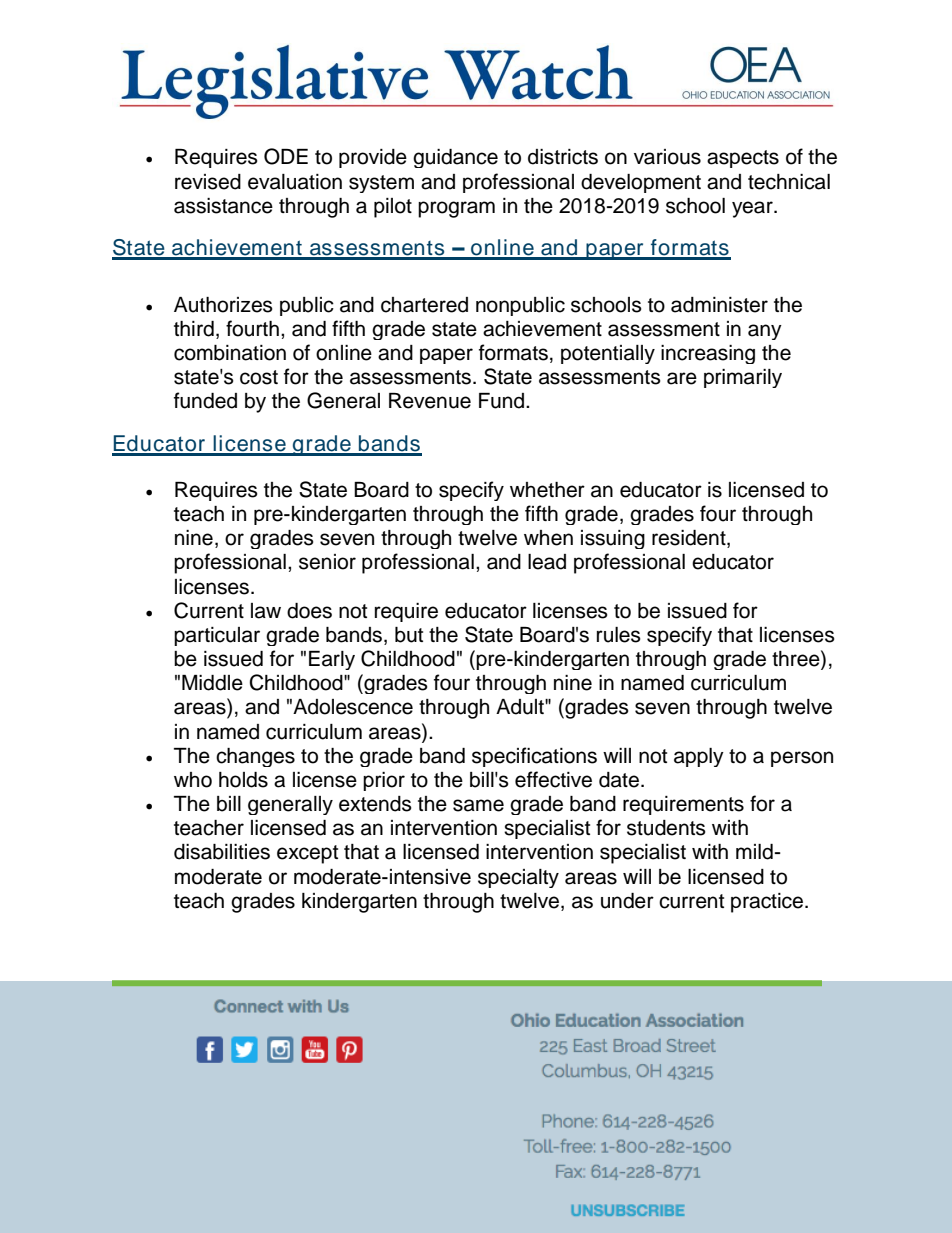 The height and width of the image is (1233, 952). Describe the element at coordinates (743, 159) in the image. I see `aspects` at that location.
